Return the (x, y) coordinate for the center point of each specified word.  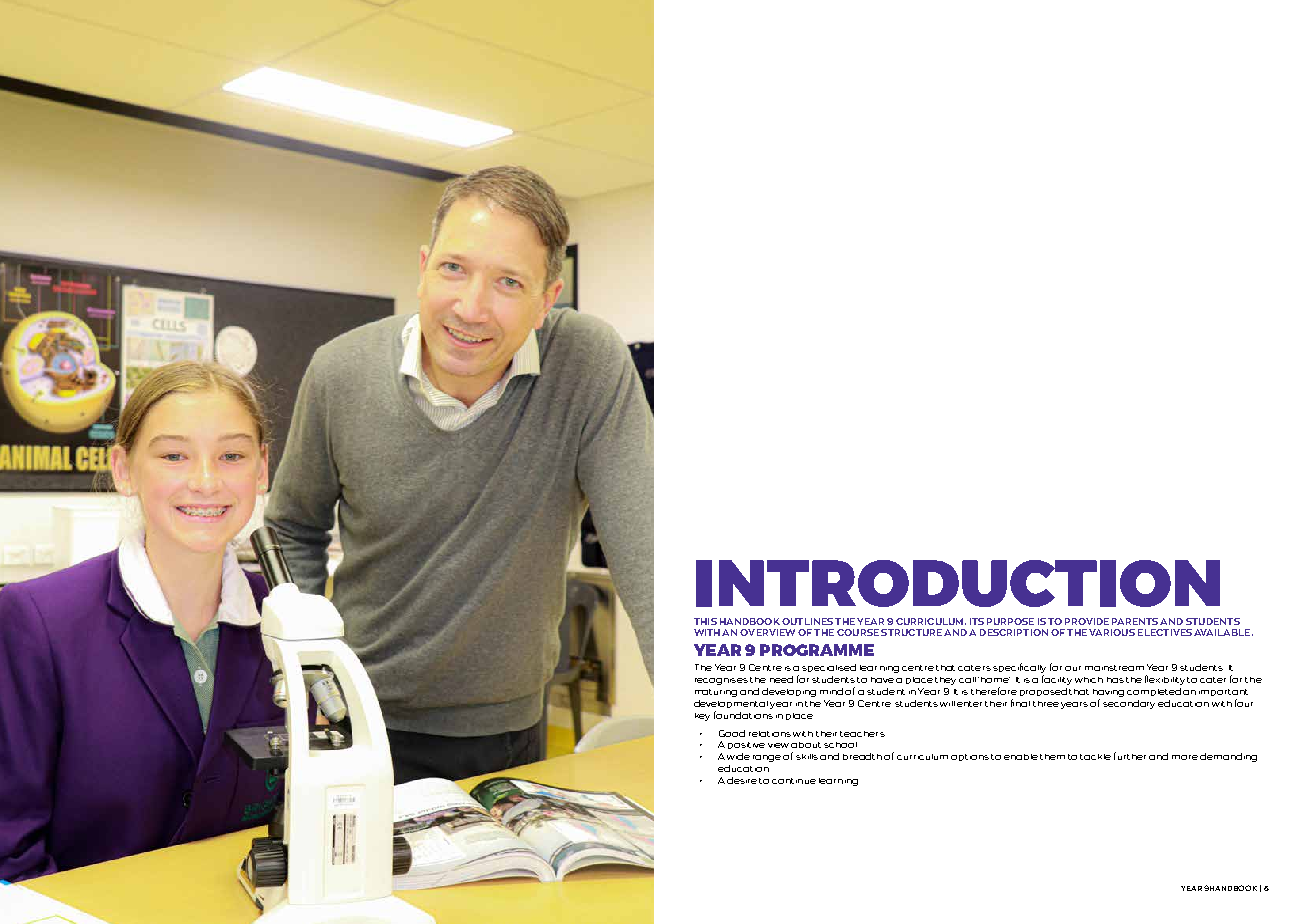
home (995, 680)
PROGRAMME (817, 650)
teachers (862, 734)
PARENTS (1135, 621)
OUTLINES (807, 621)
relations (770, 734)
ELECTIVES (1165, 632)
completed (1154, 692)
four (1244, 703)
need (781, 679)
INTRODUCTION (958, 583)
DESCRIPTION (1014, 632)
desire (742, 780)
